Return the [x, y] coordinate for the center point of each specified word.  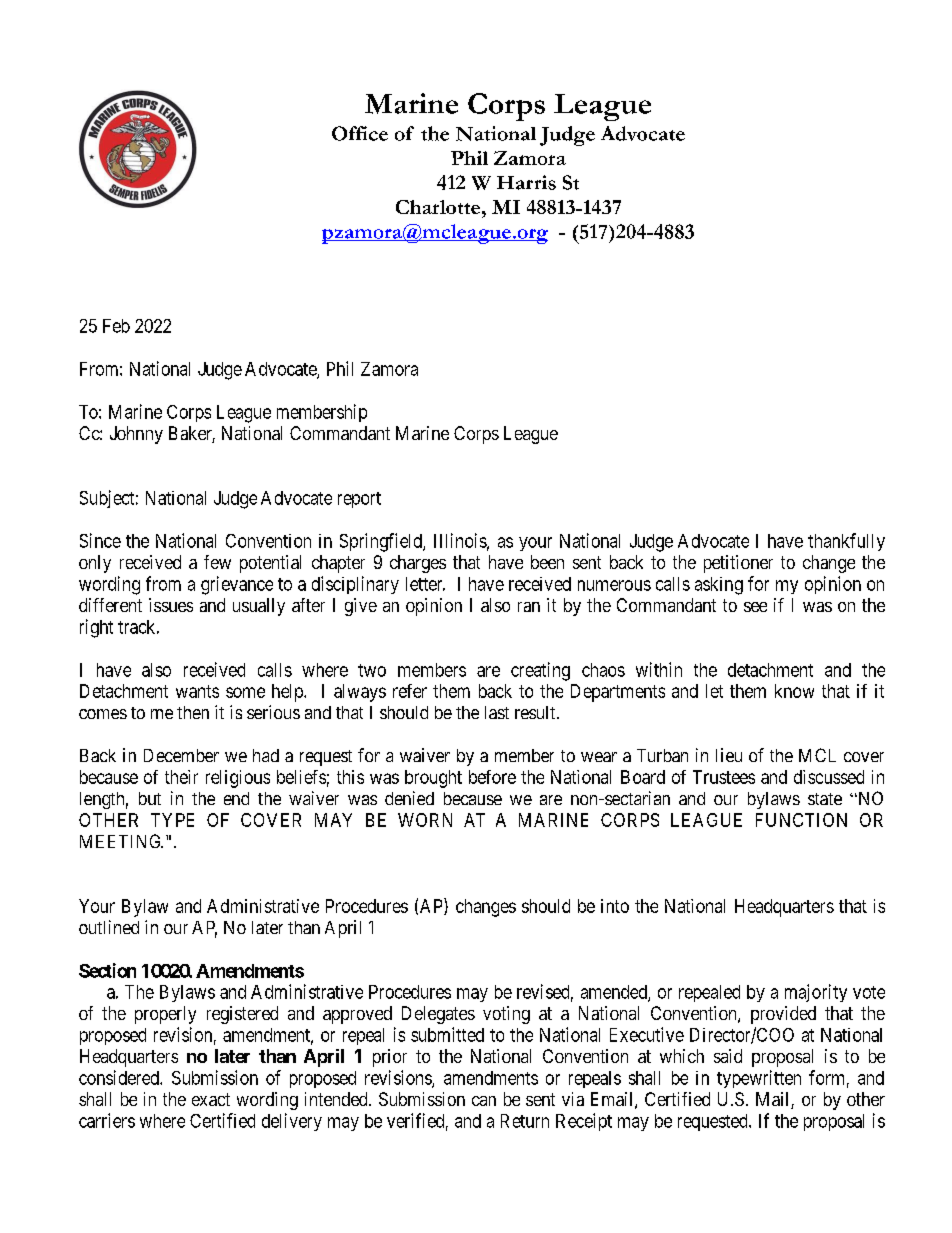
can [484, 1101]
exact [211, 1099]
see [755, 607]
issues [171, 605]
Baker [192, 434]
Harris [526, 182]
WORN [425, 820]
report [359, 500]
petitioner [738, 564]
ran [529, 607]
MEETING [121, 841]
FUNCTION [801, 820]
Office [360, 133]
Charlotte [439, 207]
